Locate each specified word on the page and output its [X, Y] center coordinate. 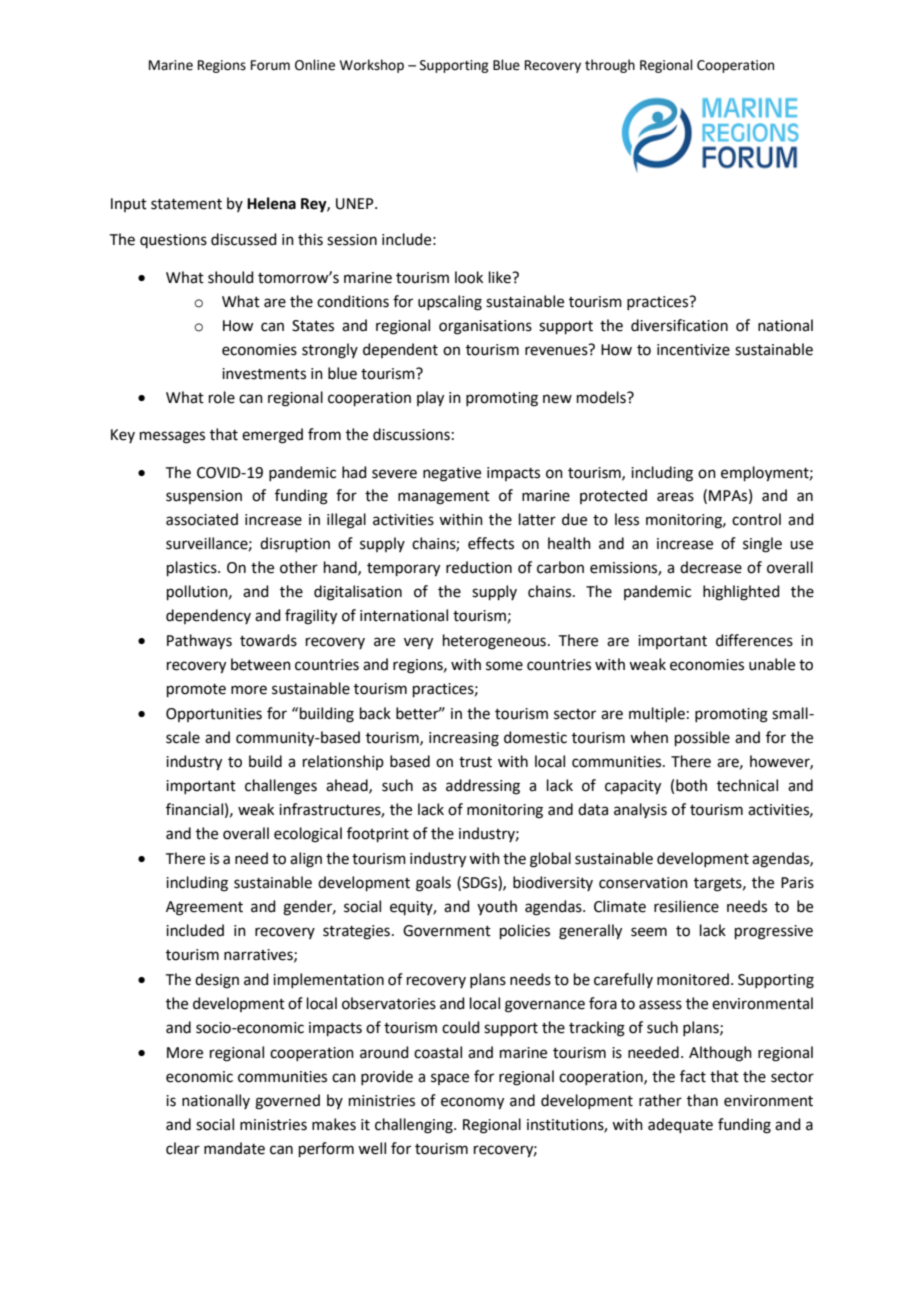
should [231, 277]
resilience [686, 906]
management [444, 498]
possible [702, 738]
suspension [204, 497]
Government [447, 931]
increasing [464, 739]
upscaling [450, 303]
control [756, 519]
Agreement [204, 908]
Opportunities [214, 715]
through [610, 66]
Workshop [372, 66]
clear [183, 1148]
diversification [679, 325]
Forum [270, 65]
